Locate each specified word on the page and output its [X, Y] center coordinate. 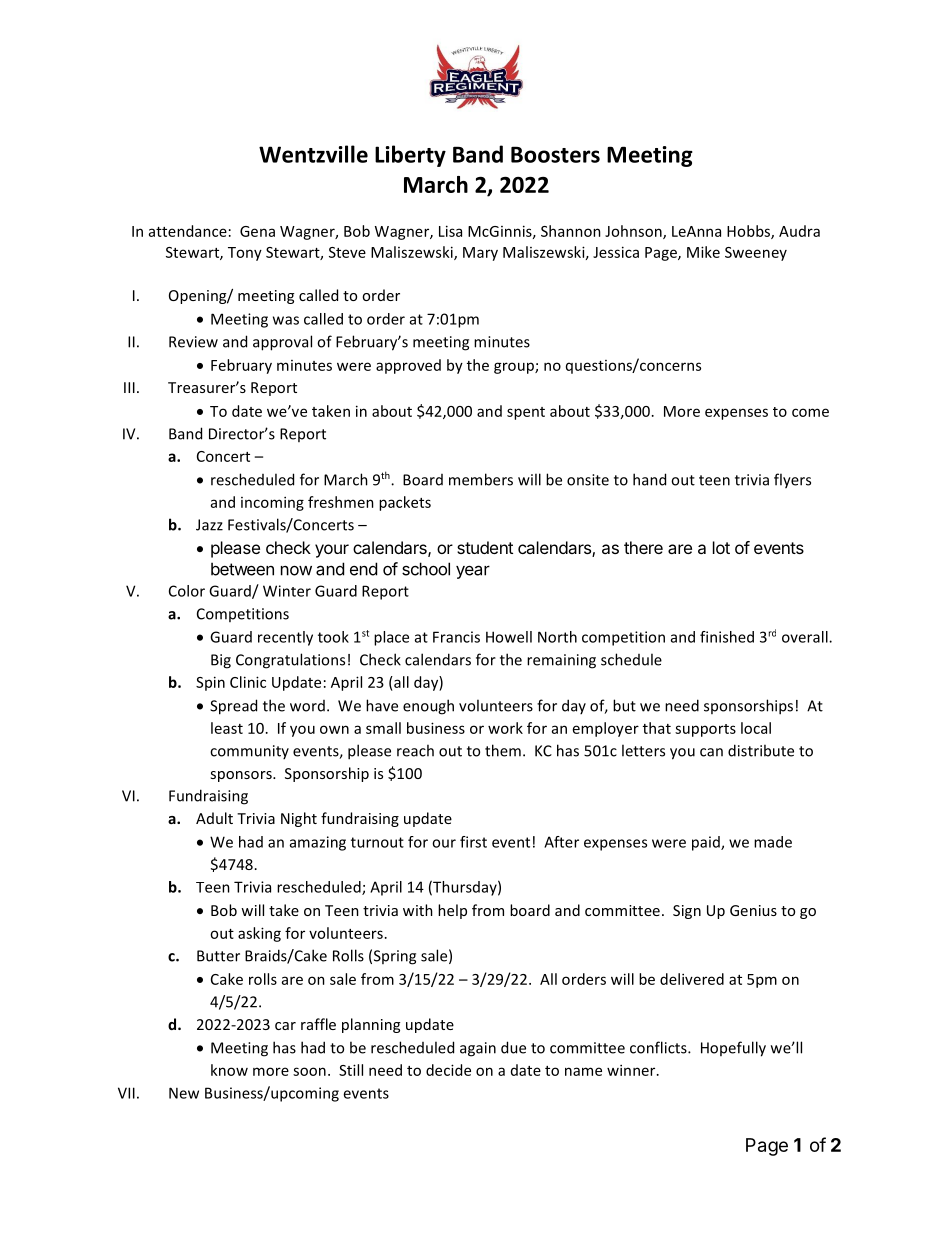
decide [448, 1070]
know [229, 1070]
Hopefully [733, 1049]
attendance [188, 231]
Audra [799, 231]
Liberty [410, 156]
